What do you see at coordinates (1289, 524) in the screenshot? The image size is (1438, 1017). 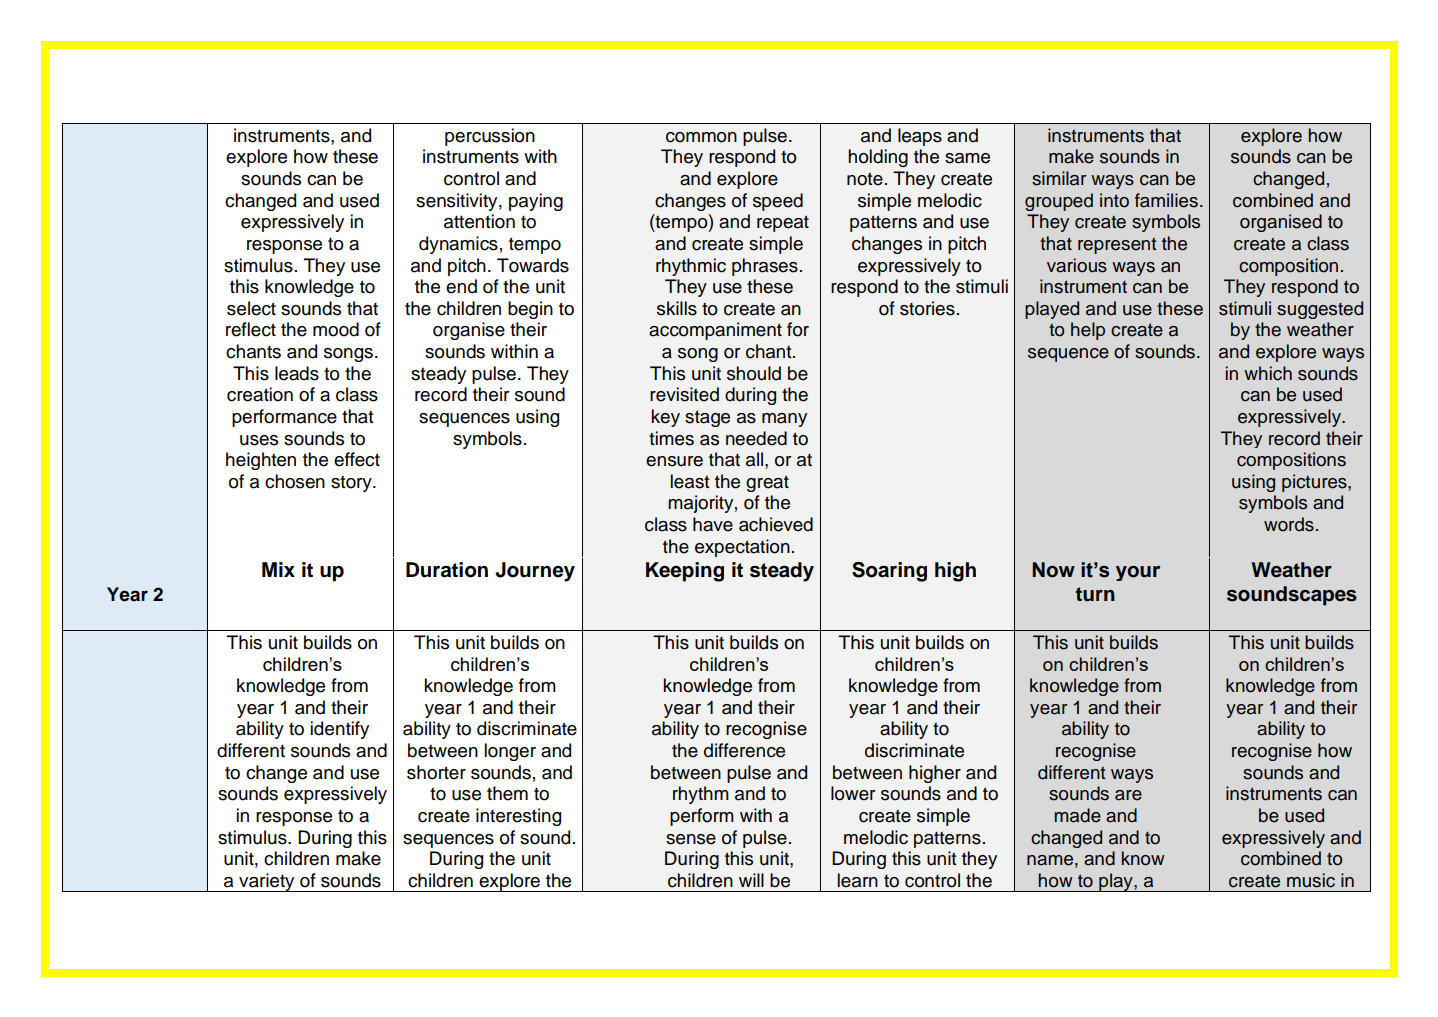 I see `words` at bounding box center [1289, 524].
